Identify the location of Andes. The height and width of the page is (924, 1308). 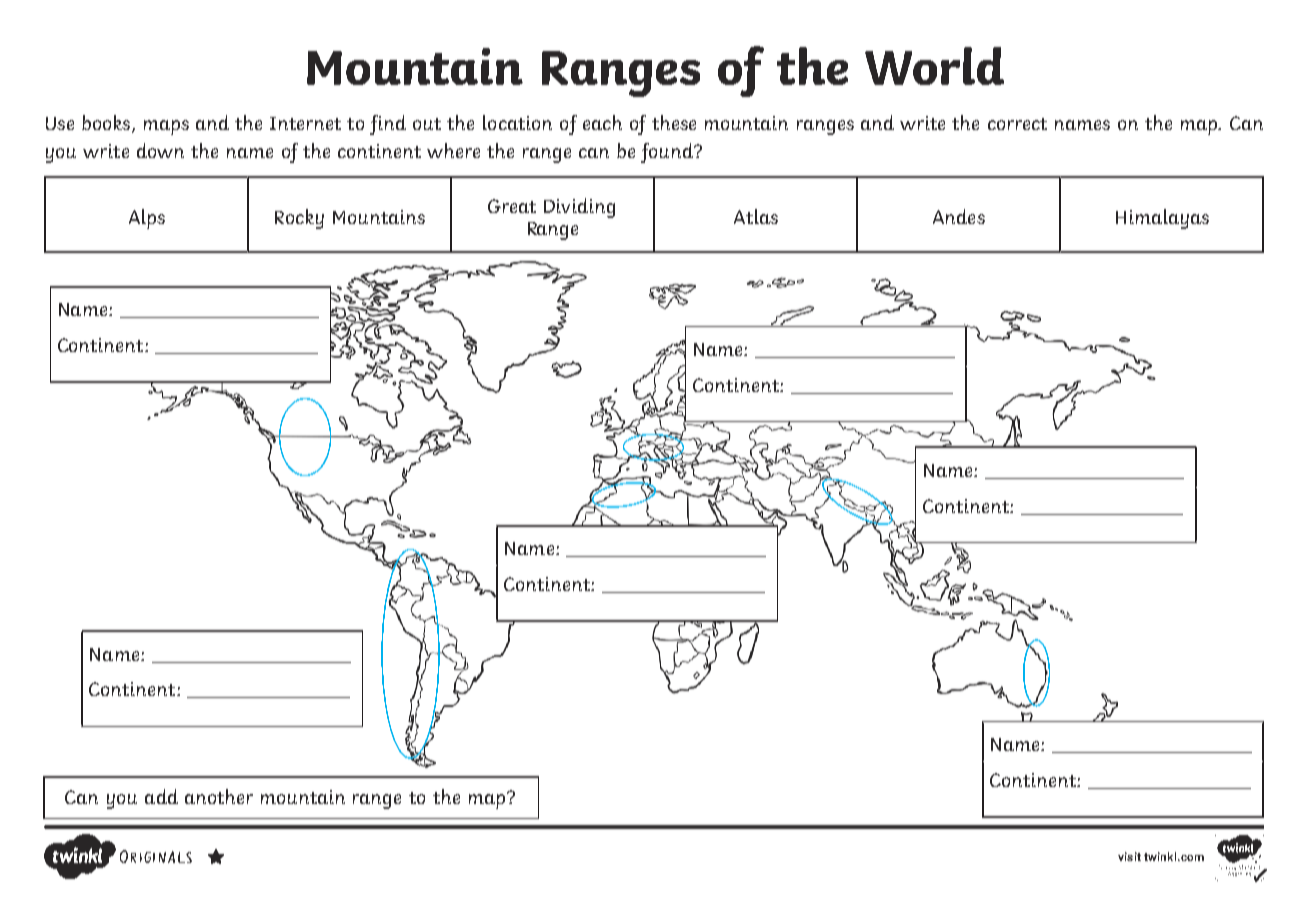
(959, 216).
